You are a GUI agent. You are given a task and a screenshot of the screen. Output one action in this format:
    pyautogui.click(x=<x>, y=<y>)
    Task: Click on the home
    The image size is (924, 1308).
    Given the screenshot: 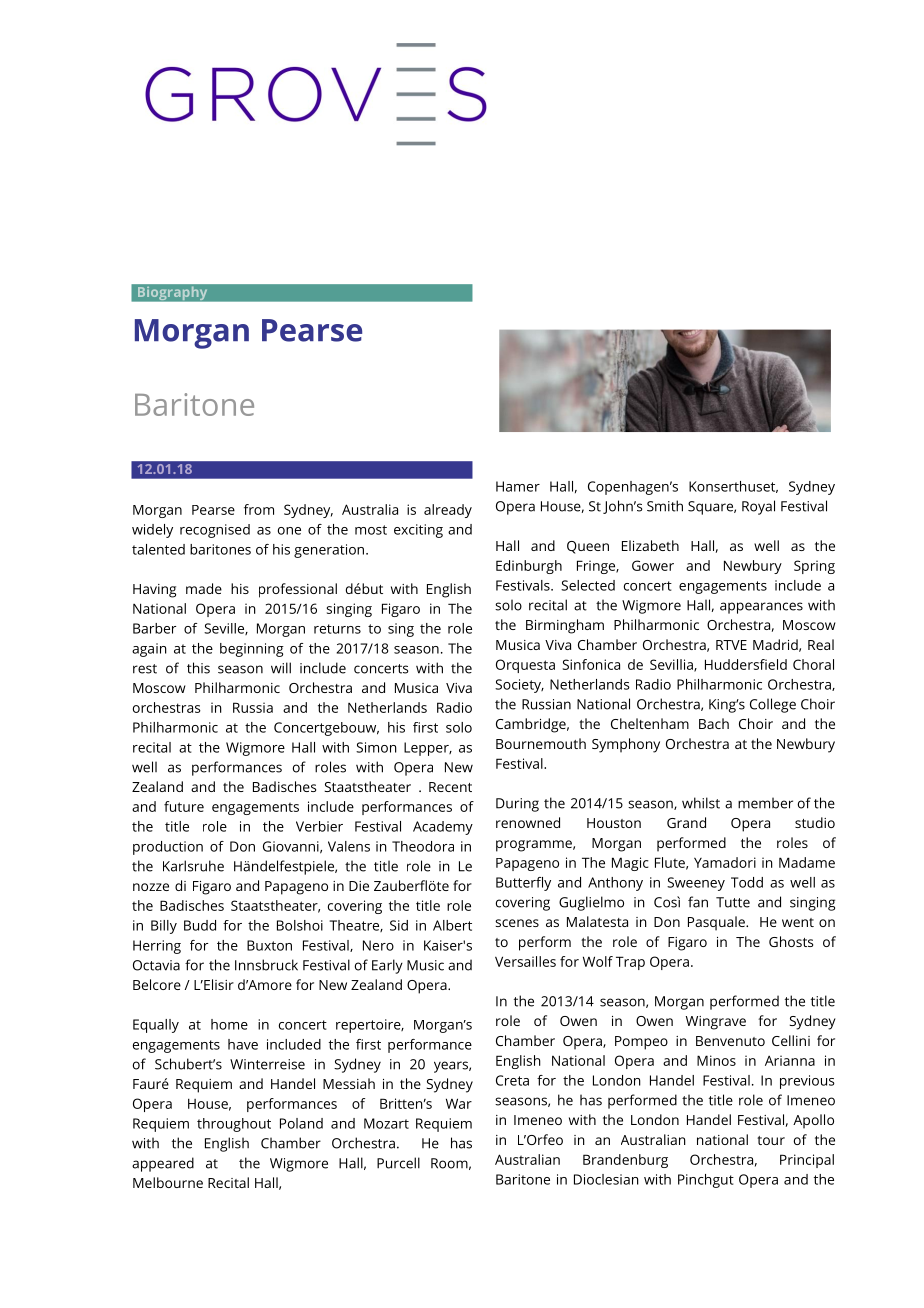 What is the action you would take?
    pyautogui.click(x=229, y=1024)
